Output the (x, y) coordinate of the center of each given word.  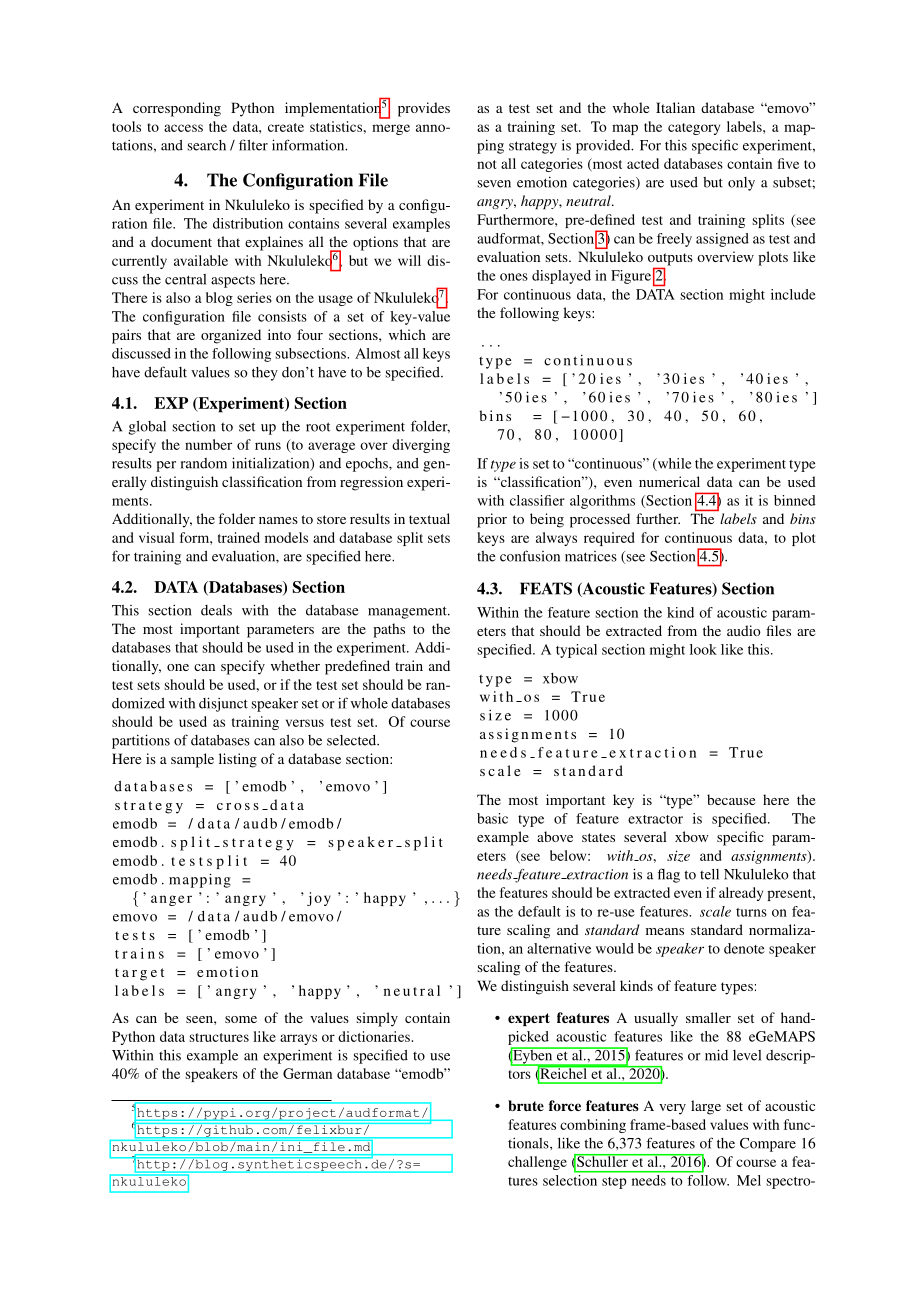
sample (192, 760)
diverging (421, 446)
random (204, 463)
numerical (669, 481)
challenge (537, 1163)
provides (424, 109)
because (731, 799)
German (307, 1073)
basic (492, 818)
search (206, 145)
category (694, 129)
